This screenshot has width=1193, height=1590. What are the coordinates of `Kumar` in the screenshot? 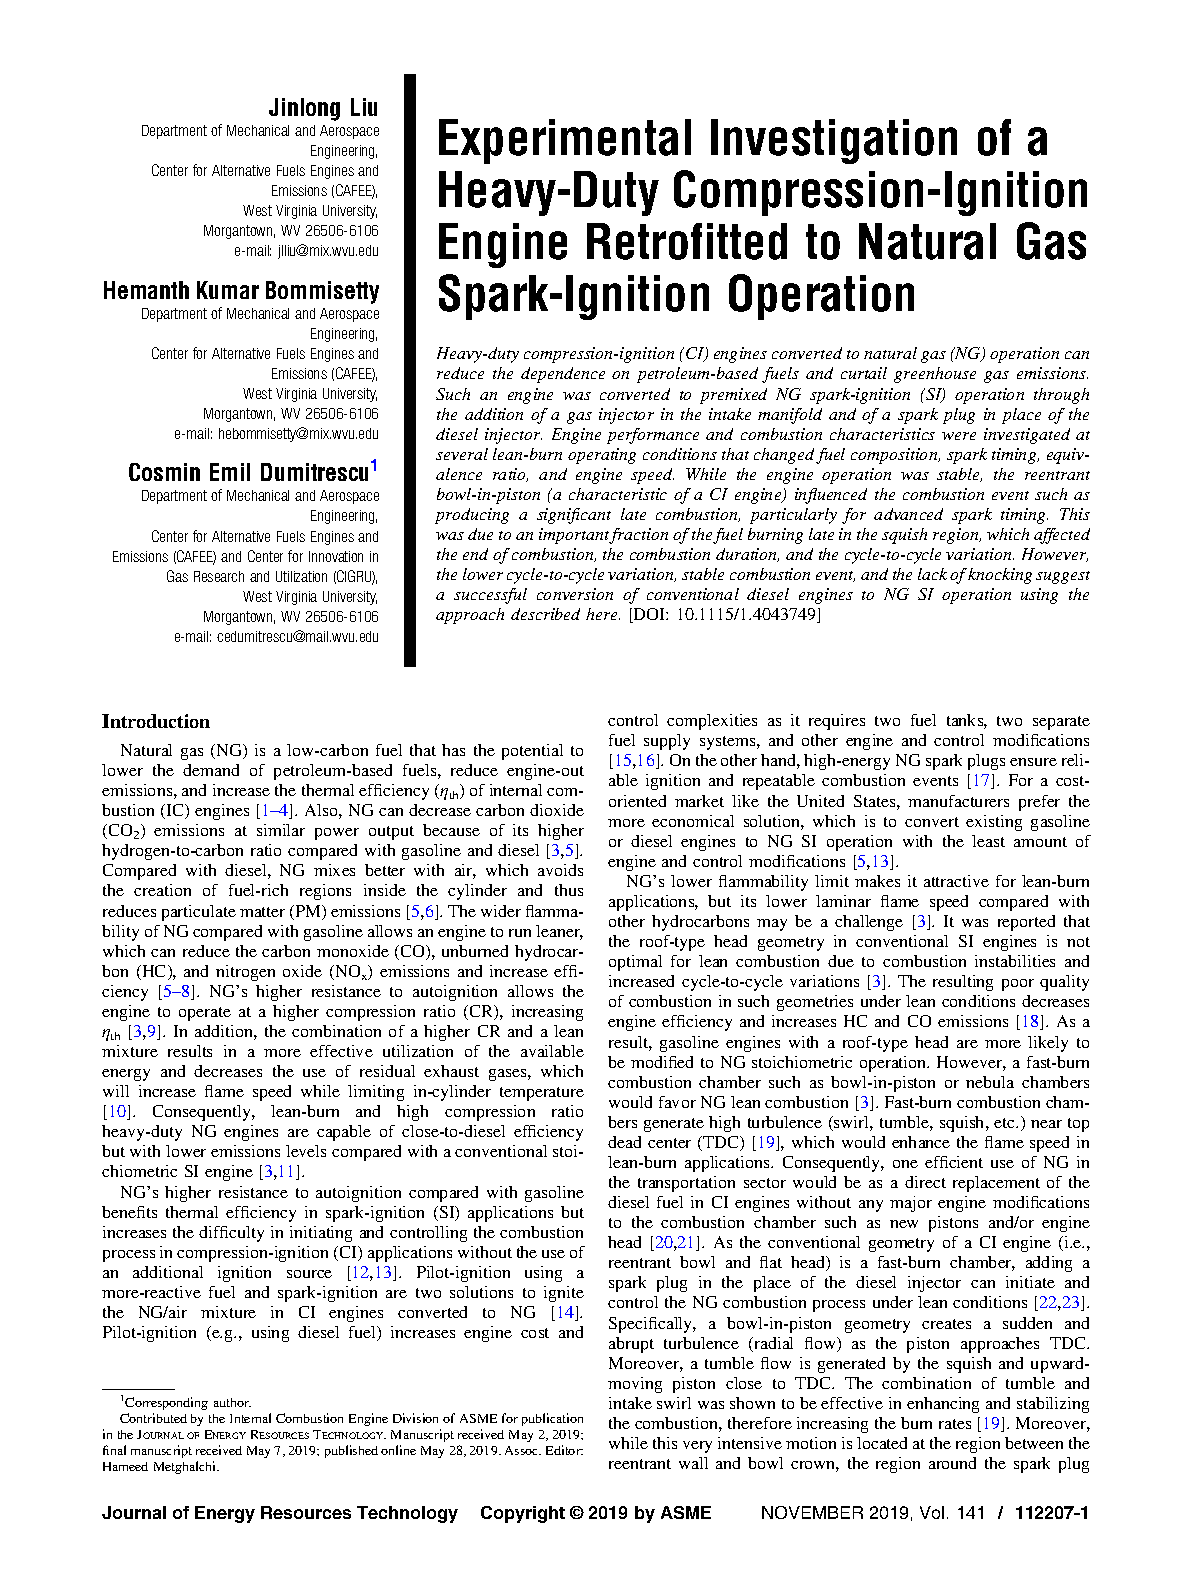 It's located at (228, 290).
